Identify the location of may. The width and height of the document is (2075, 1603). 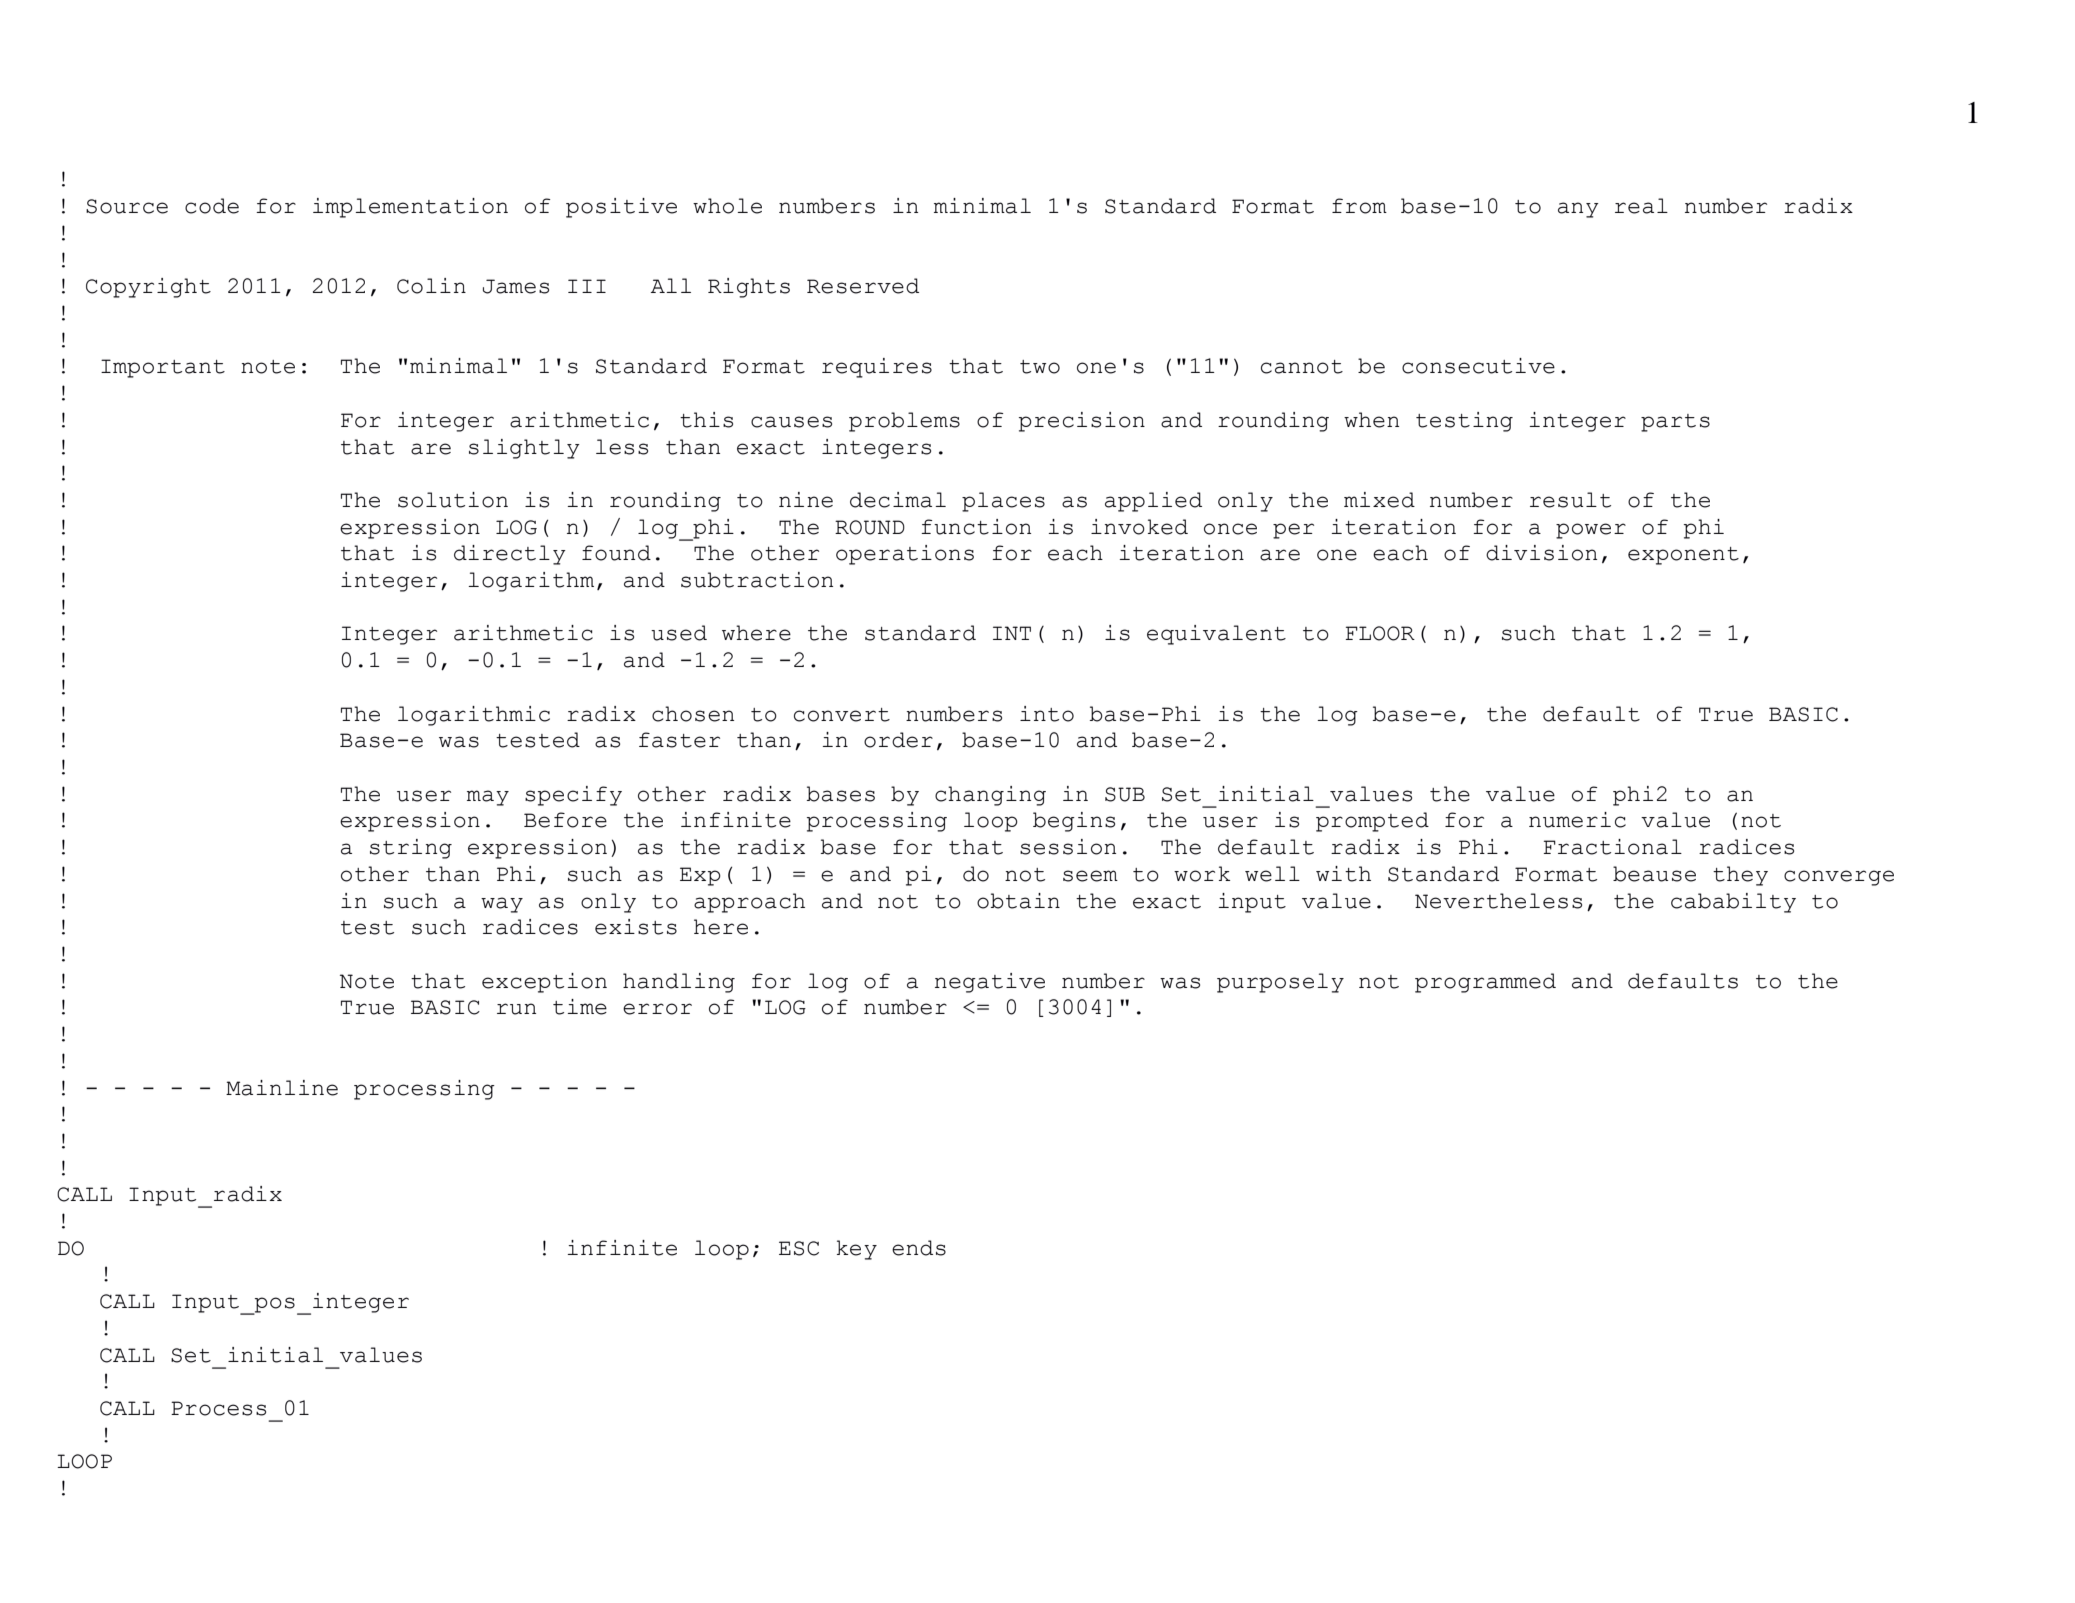
(488, 798).
